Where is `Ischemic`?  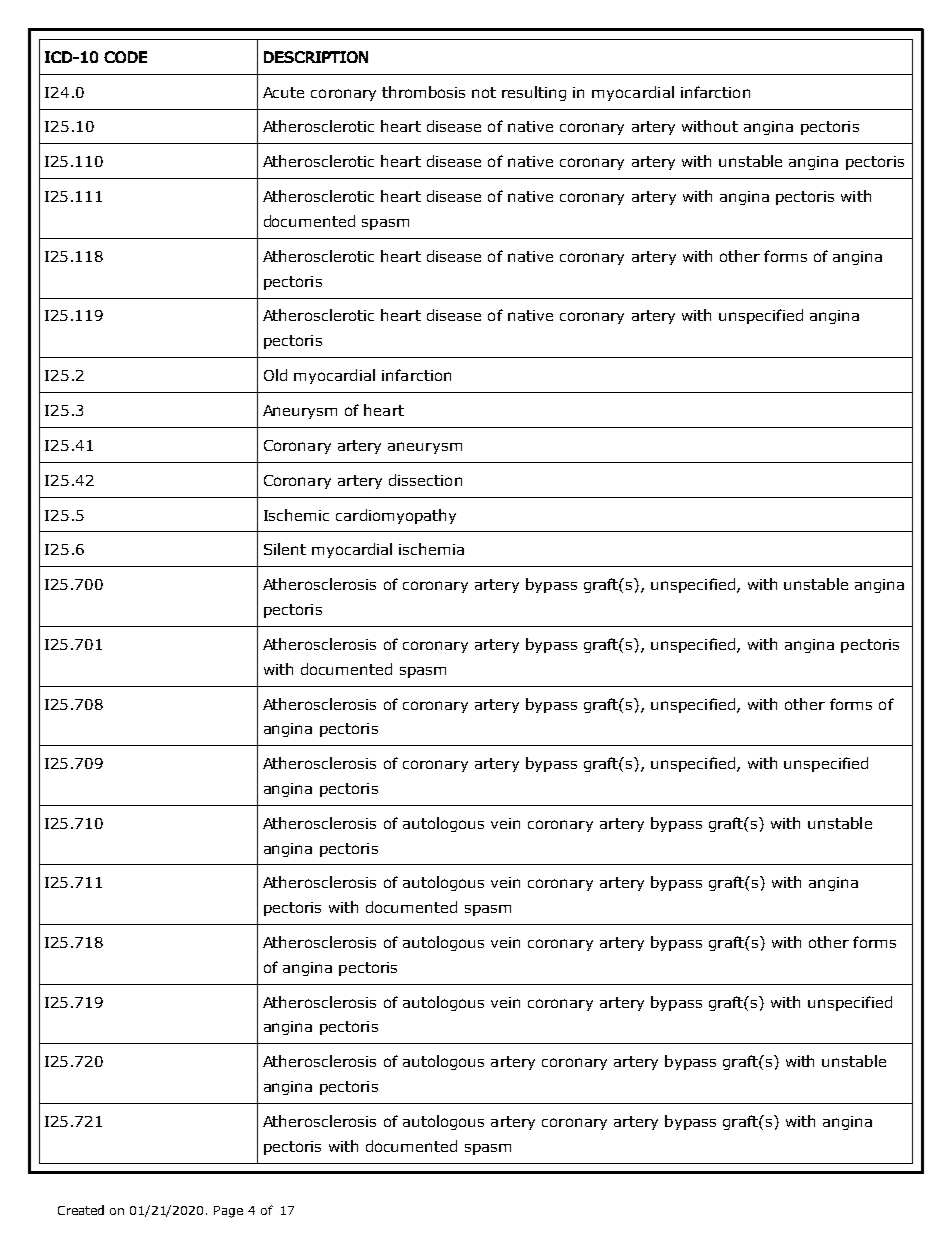 Ischemic is located at coordinates (296, 515).
